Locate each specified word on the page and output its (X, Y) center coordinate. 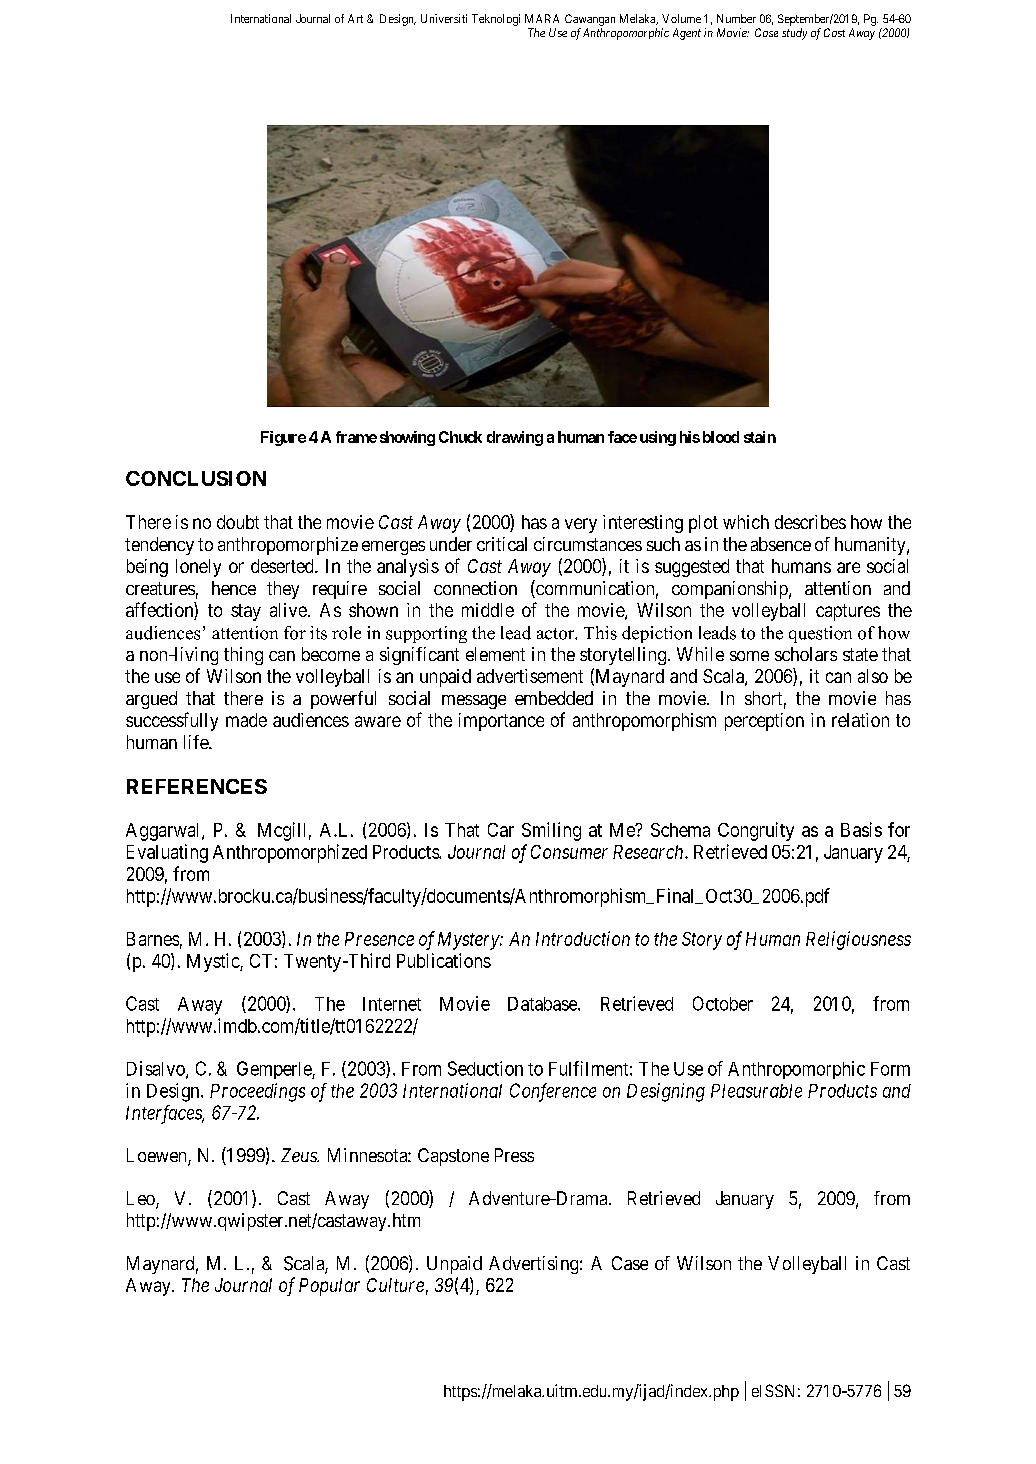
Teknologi (496, 20)
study (794, 34)
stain (760, 437)
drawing (515, 438)
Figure (283, 438)
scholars (806, 654)
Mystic (214, 962)
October (723, 1003)
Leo (142, 1199)
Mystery (469, 941)
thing (243, 656)
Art (355, 18)
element (495, 654)
